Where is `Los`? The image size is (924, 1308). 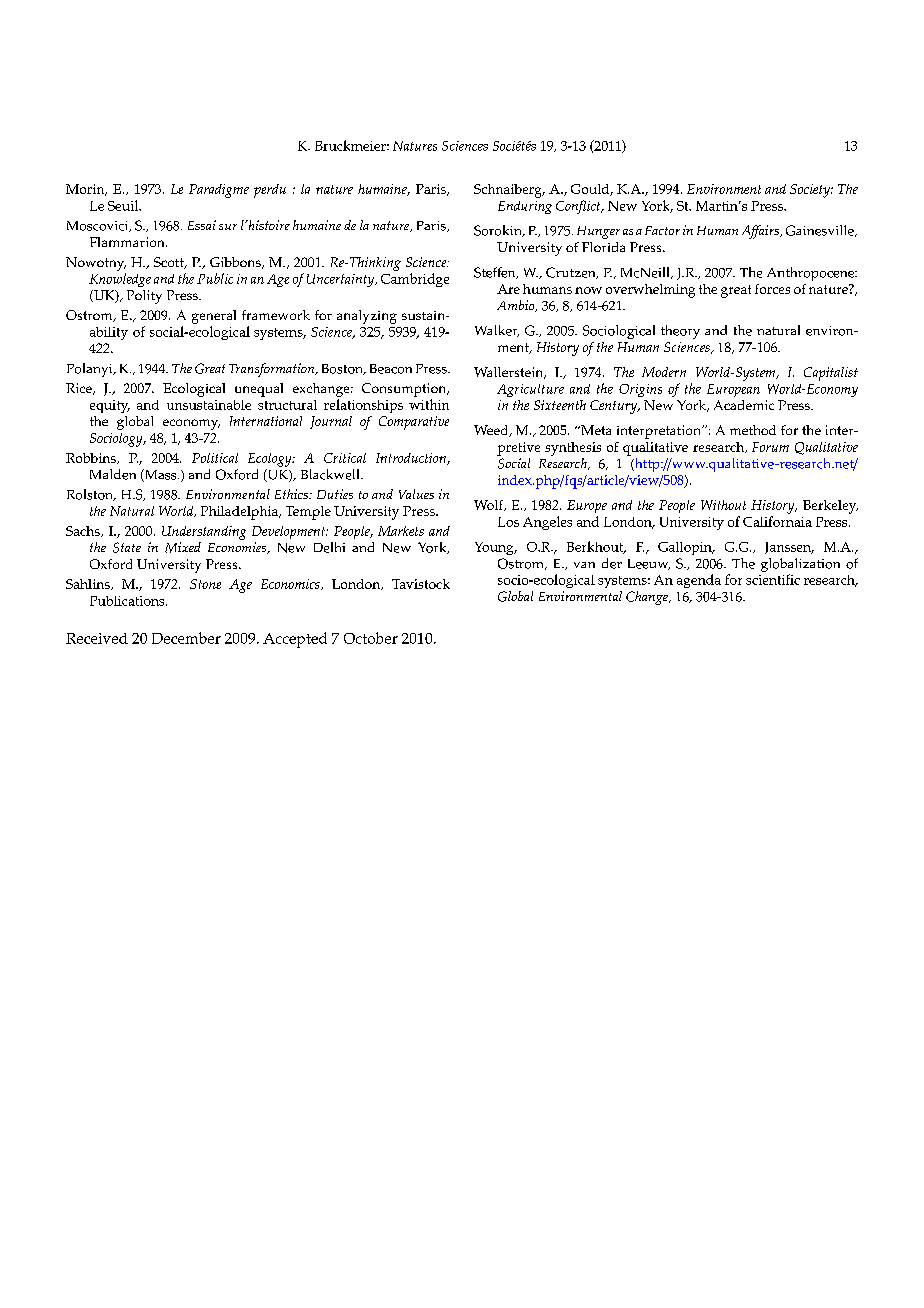 Los is located at coordinates (508, 522).
